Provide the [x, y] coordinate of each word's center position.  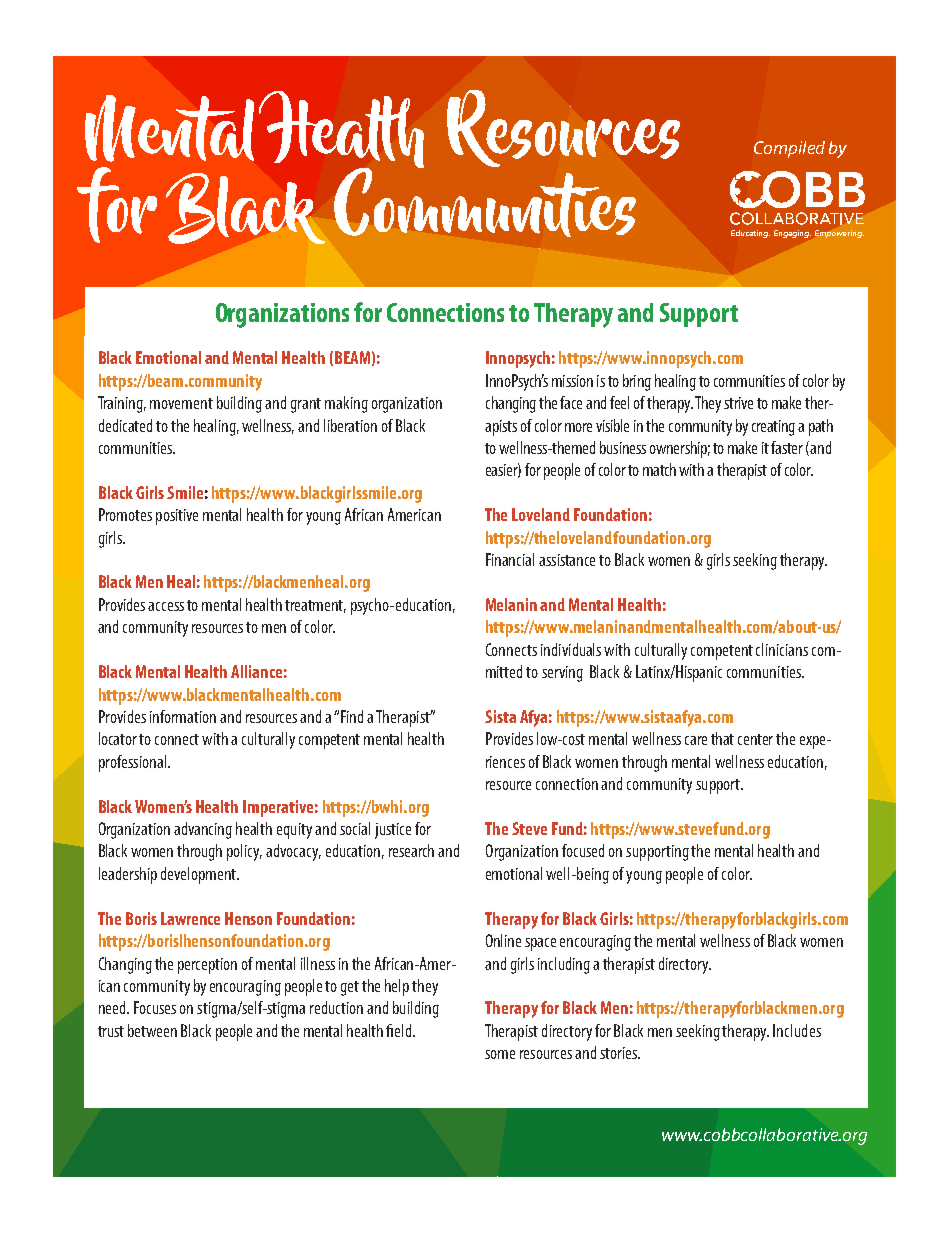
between [152, 1030]
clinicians [782, 649]
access [166, 606]
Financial [510, 559]
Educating [750, 234]
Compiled [789, 149]
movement [181, 403]
